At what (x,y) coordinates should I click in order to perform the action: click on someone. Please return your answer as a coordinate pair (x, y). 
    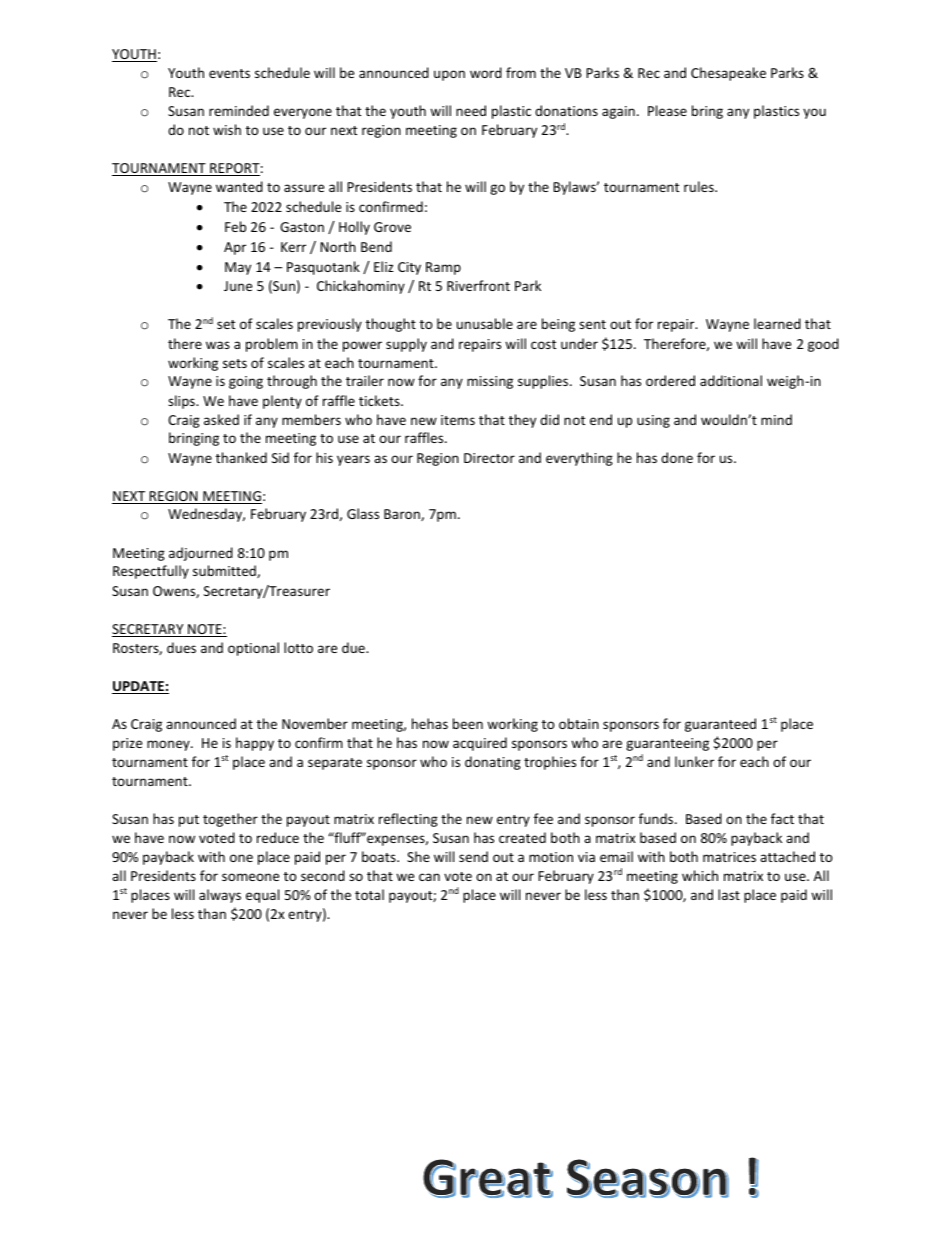
    Looking at the image, I should click on (250, 877).
